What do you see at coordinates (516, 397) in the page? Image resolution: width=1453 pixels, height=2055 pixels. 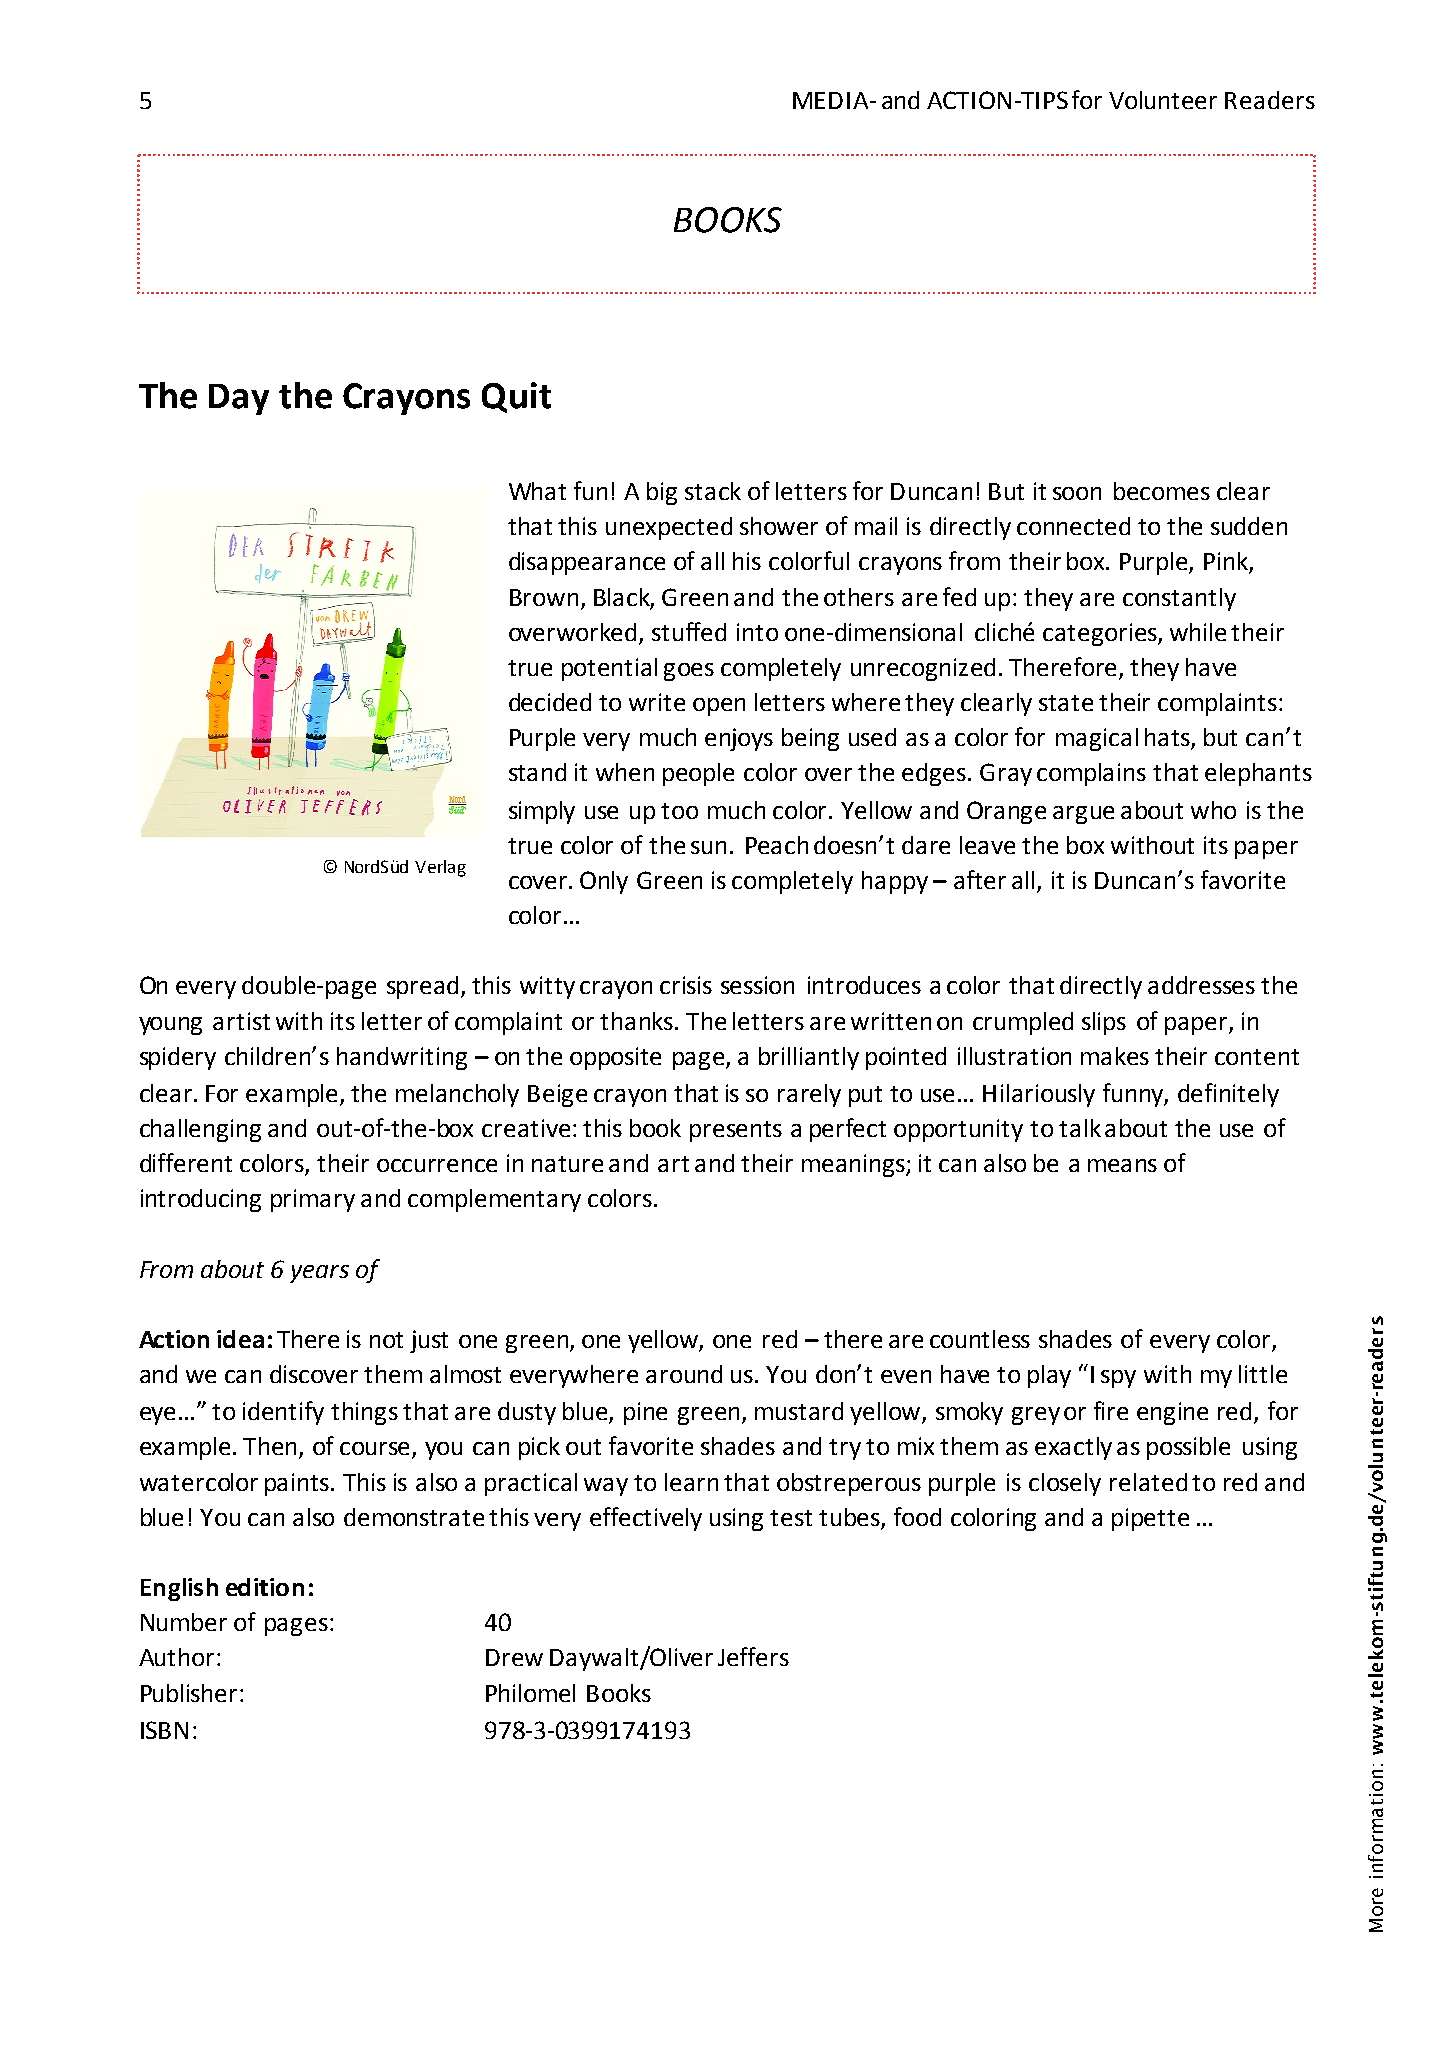 I see `Quit` at bounding box center [516, 397].
